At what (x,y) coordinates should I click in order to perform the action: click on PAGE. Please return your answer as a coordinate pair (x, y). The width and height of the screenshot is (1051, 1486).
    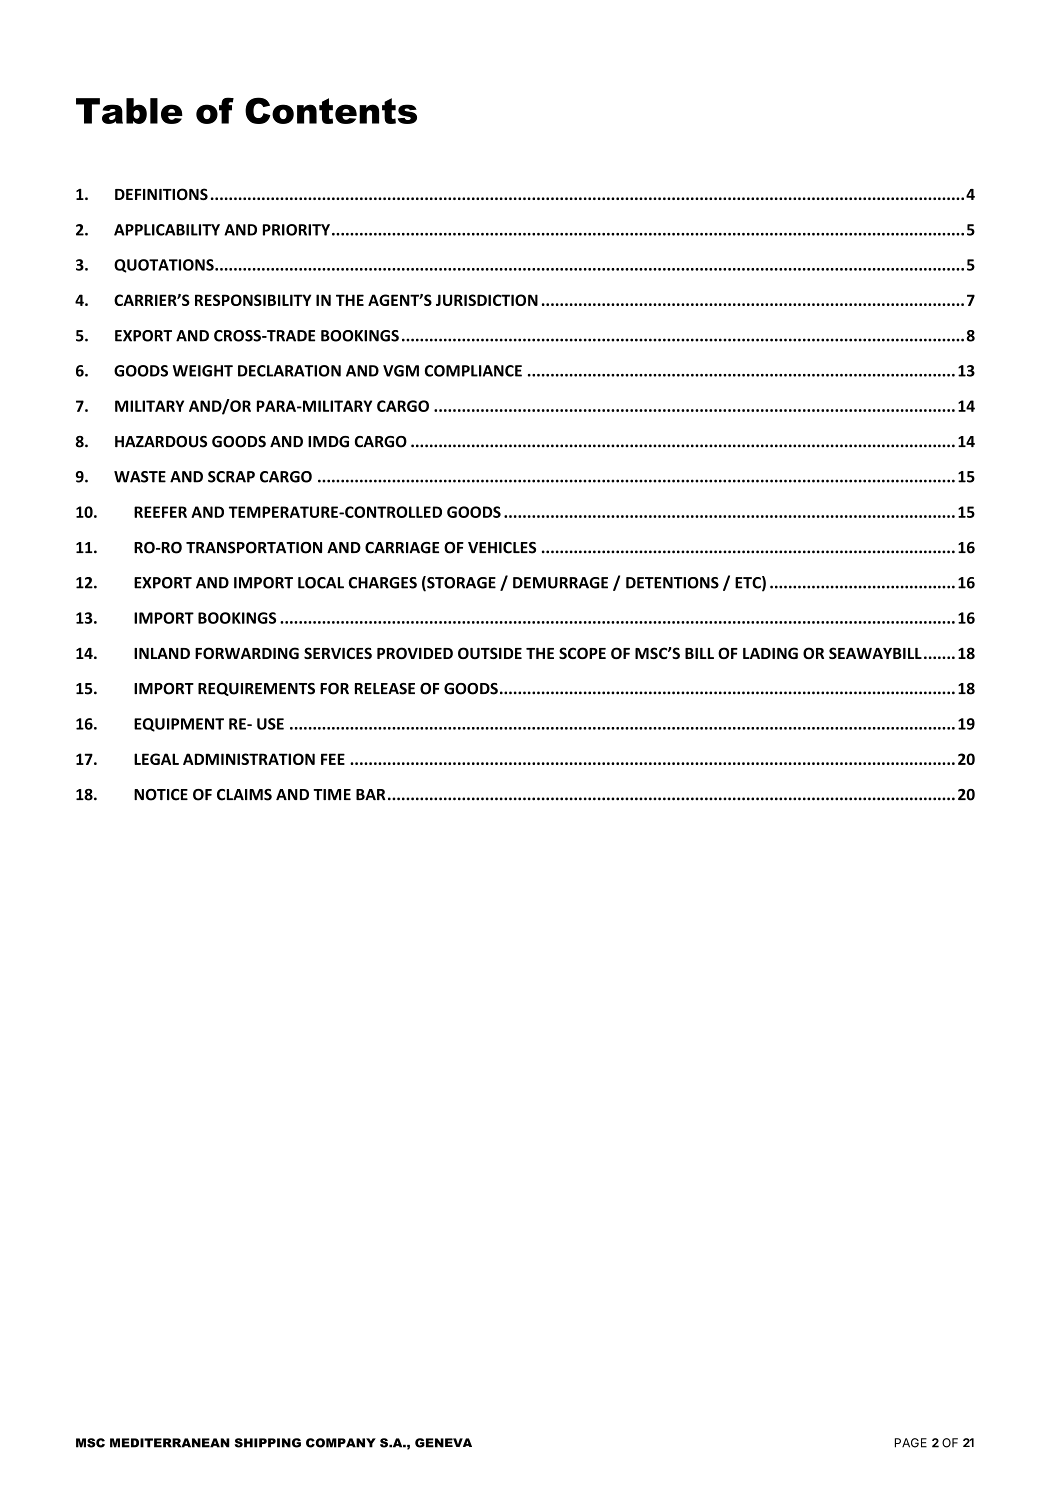
    Looking at the image, I should click on (911, 1443).
